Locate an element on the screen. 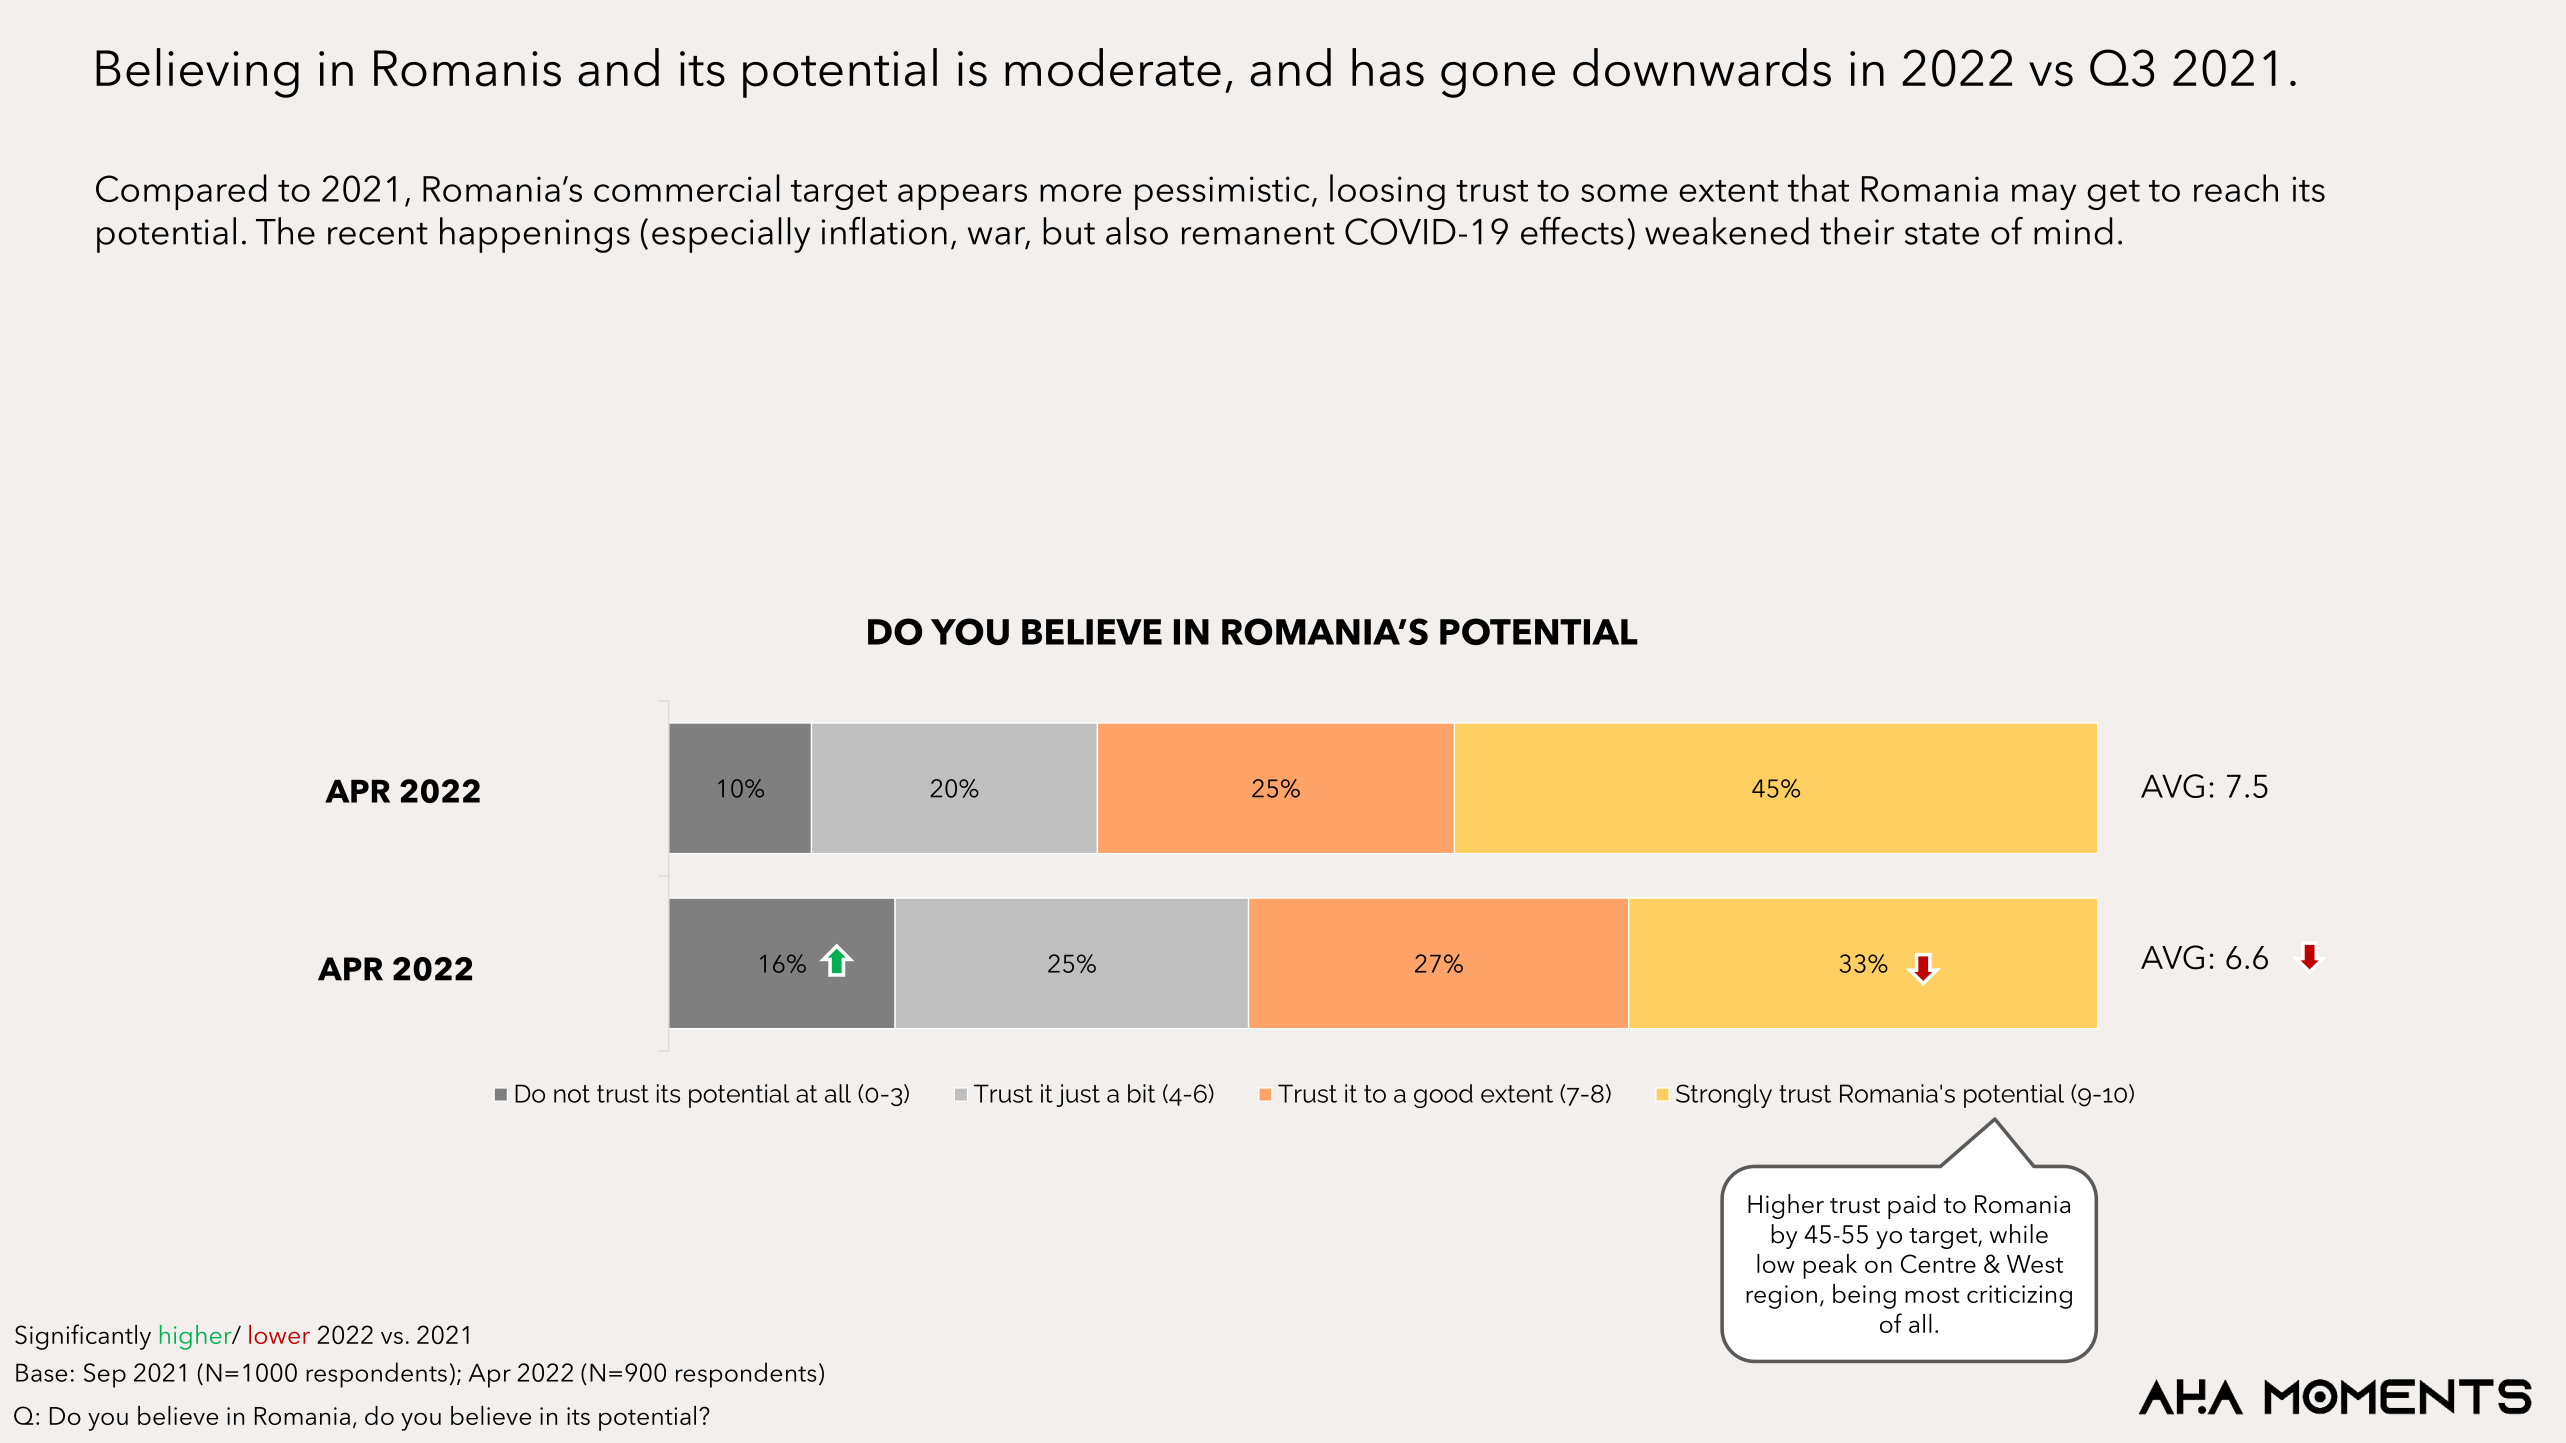 The height and width of the screenshot is (1443, 2566). downwards is located at coordinates (1702, 67).
